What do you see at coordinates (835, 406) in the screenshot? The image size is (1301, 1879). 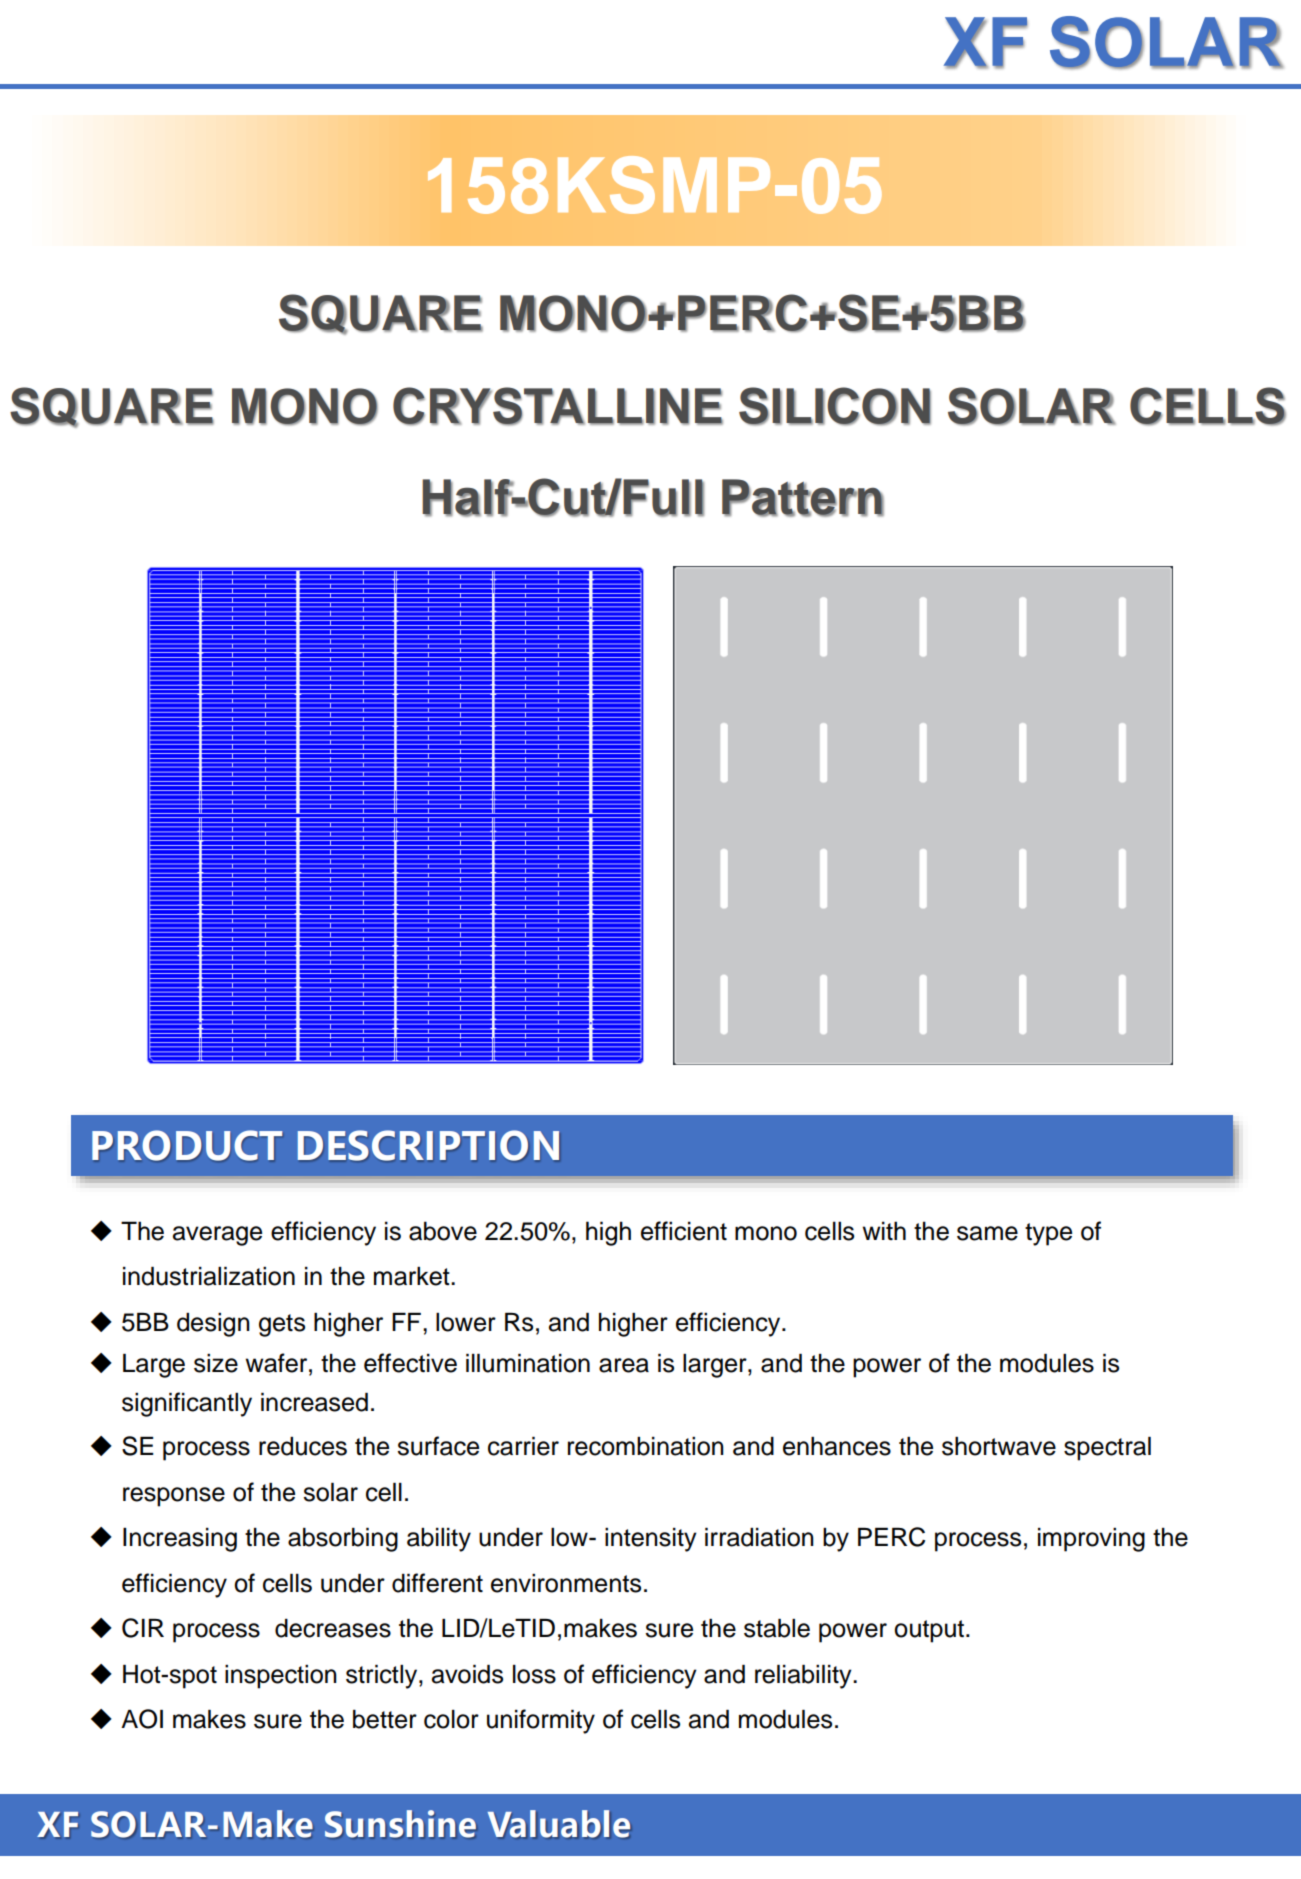 I see `SILICON` at bounding box center [835, 406].
